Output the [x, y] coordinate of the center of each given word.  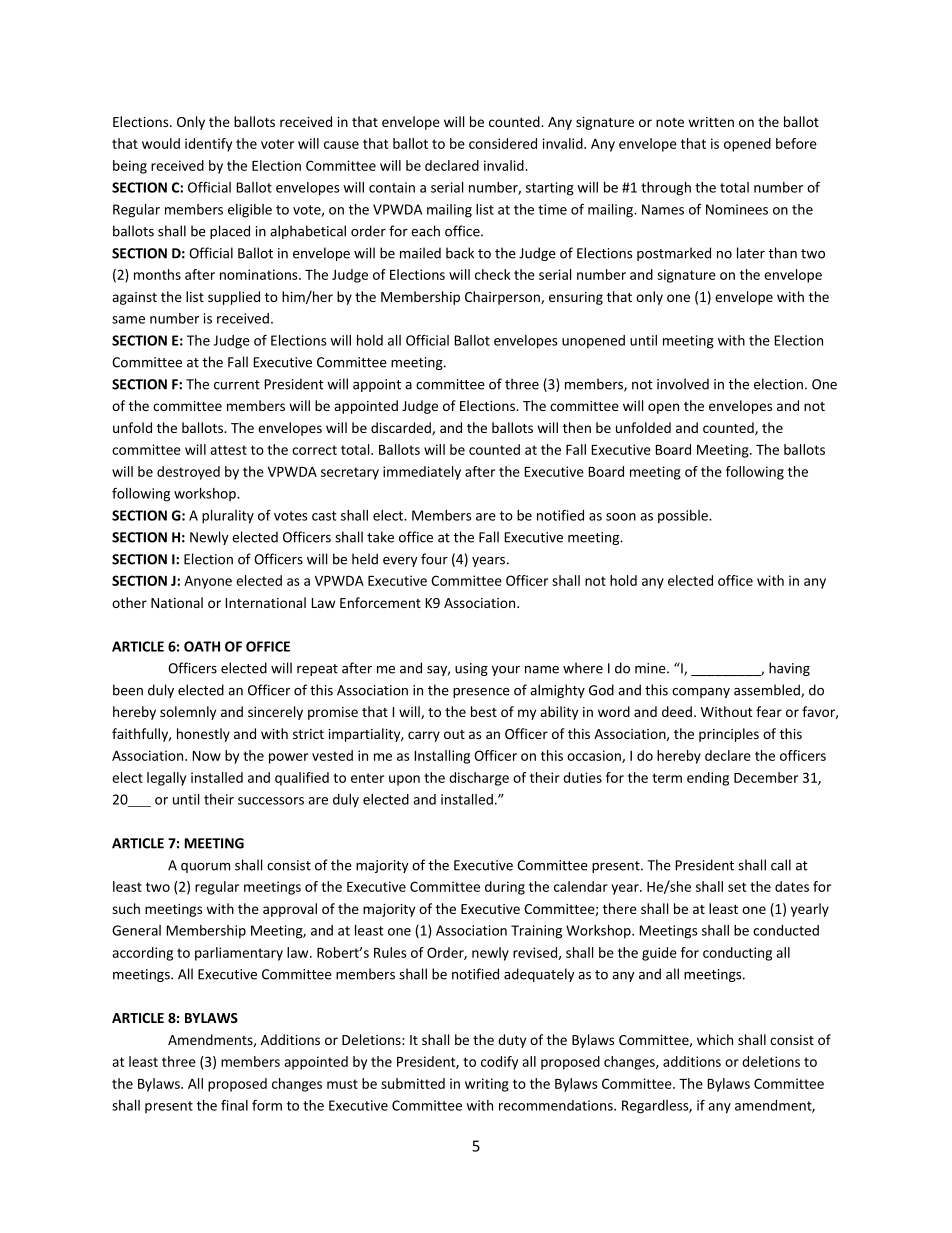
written [711, 122]
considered [503, 143]
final [234, 1105]
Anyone [208, 582]
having [789, 669]
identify [208, 145]
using [471, 669]
